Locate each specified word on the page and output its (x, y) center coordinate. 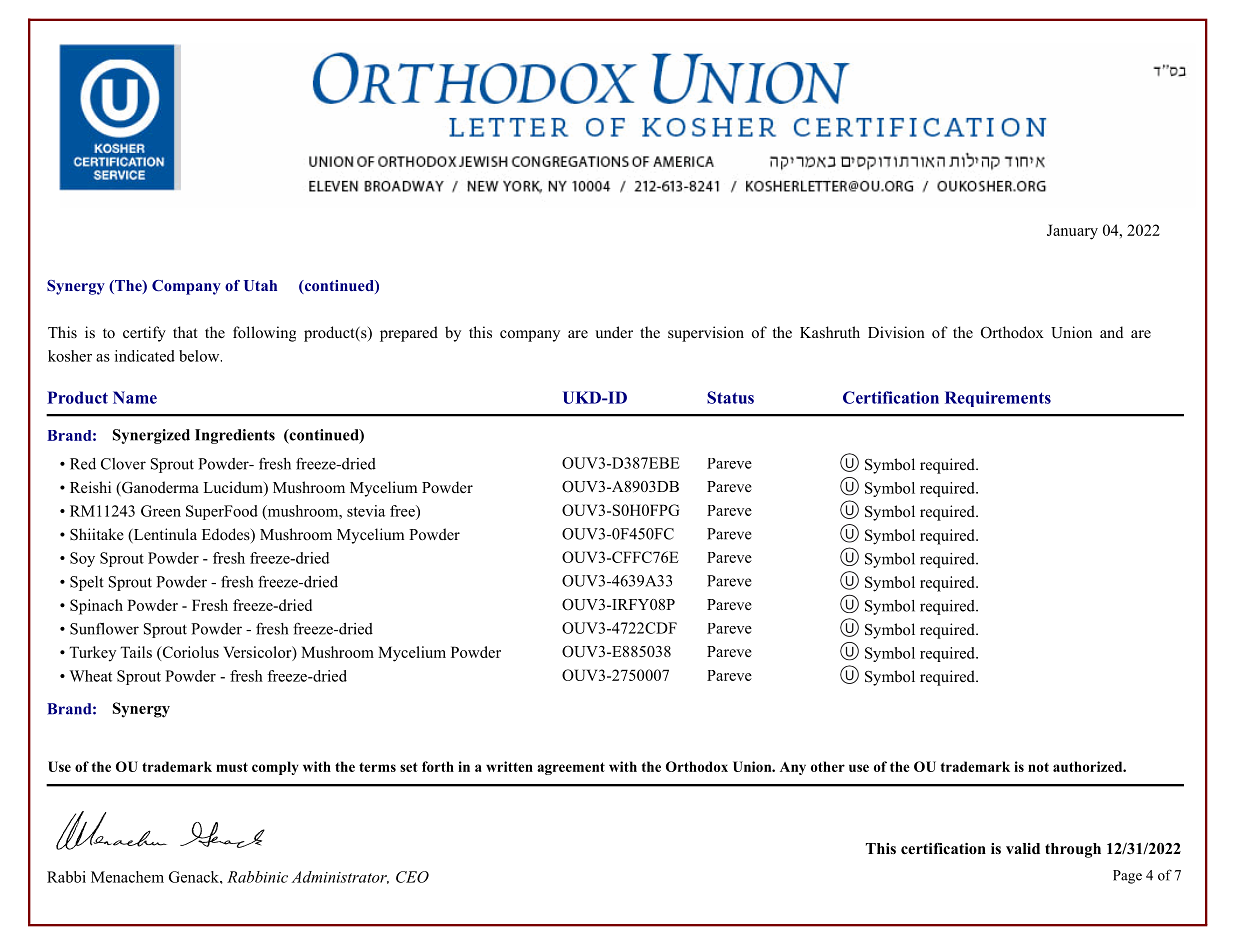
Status (730, 397)
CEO (412, 877)
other (828, 766)
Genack (195, 877)
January (1072, 232)
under (614, 332)
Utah (260, 286)
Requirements (998, 399)
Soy (82, 559)
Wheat (91, 676)
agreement (571, 768)
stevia (366, 511)
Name (135, 397)
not (1038, 767)
